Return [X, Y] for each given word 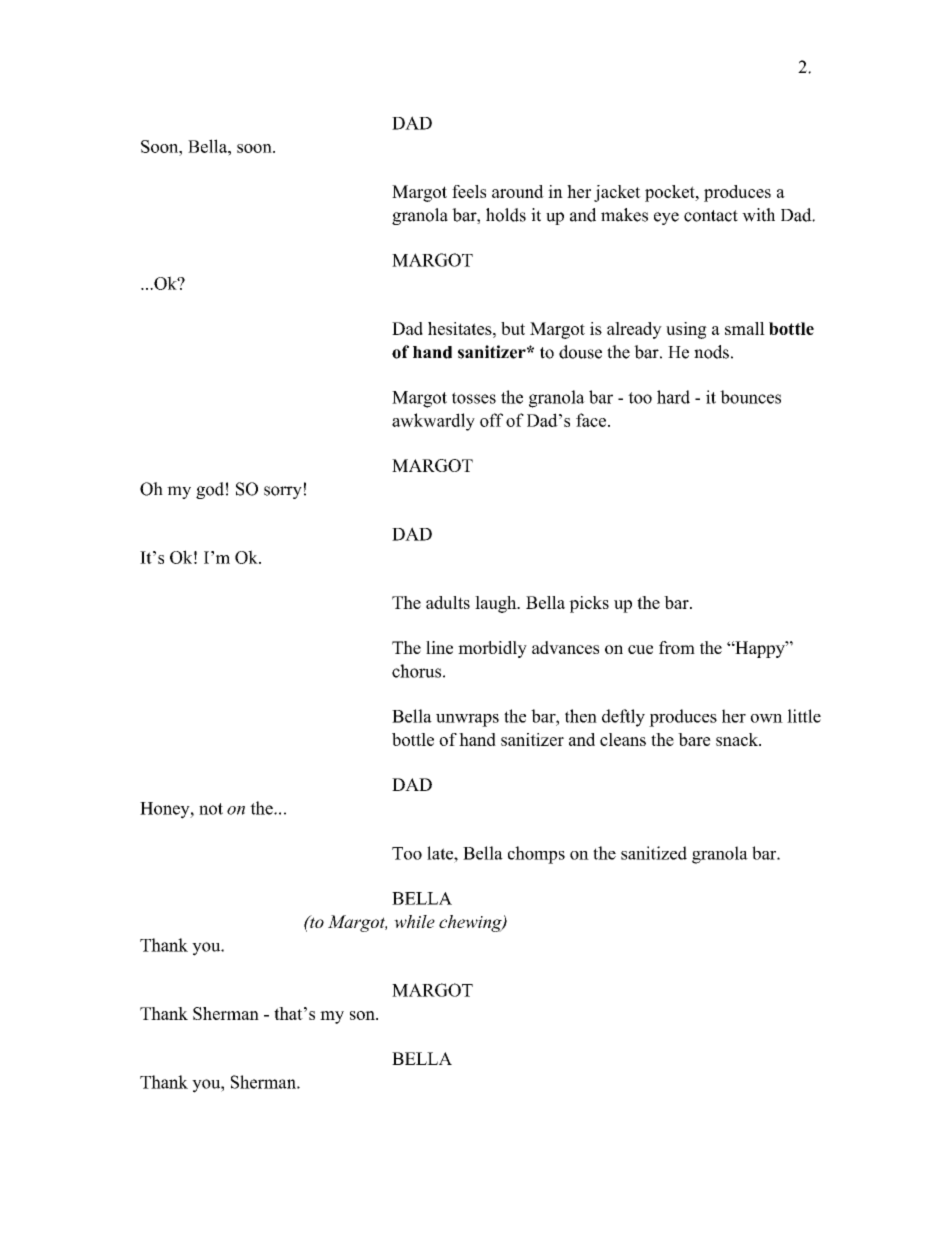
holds [506, 215]
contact [711, 216]
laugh [497, 604]
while [414, 921]
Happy [760, 649]
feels [469, 191]
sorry [283, 492]
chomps [536, 855]
